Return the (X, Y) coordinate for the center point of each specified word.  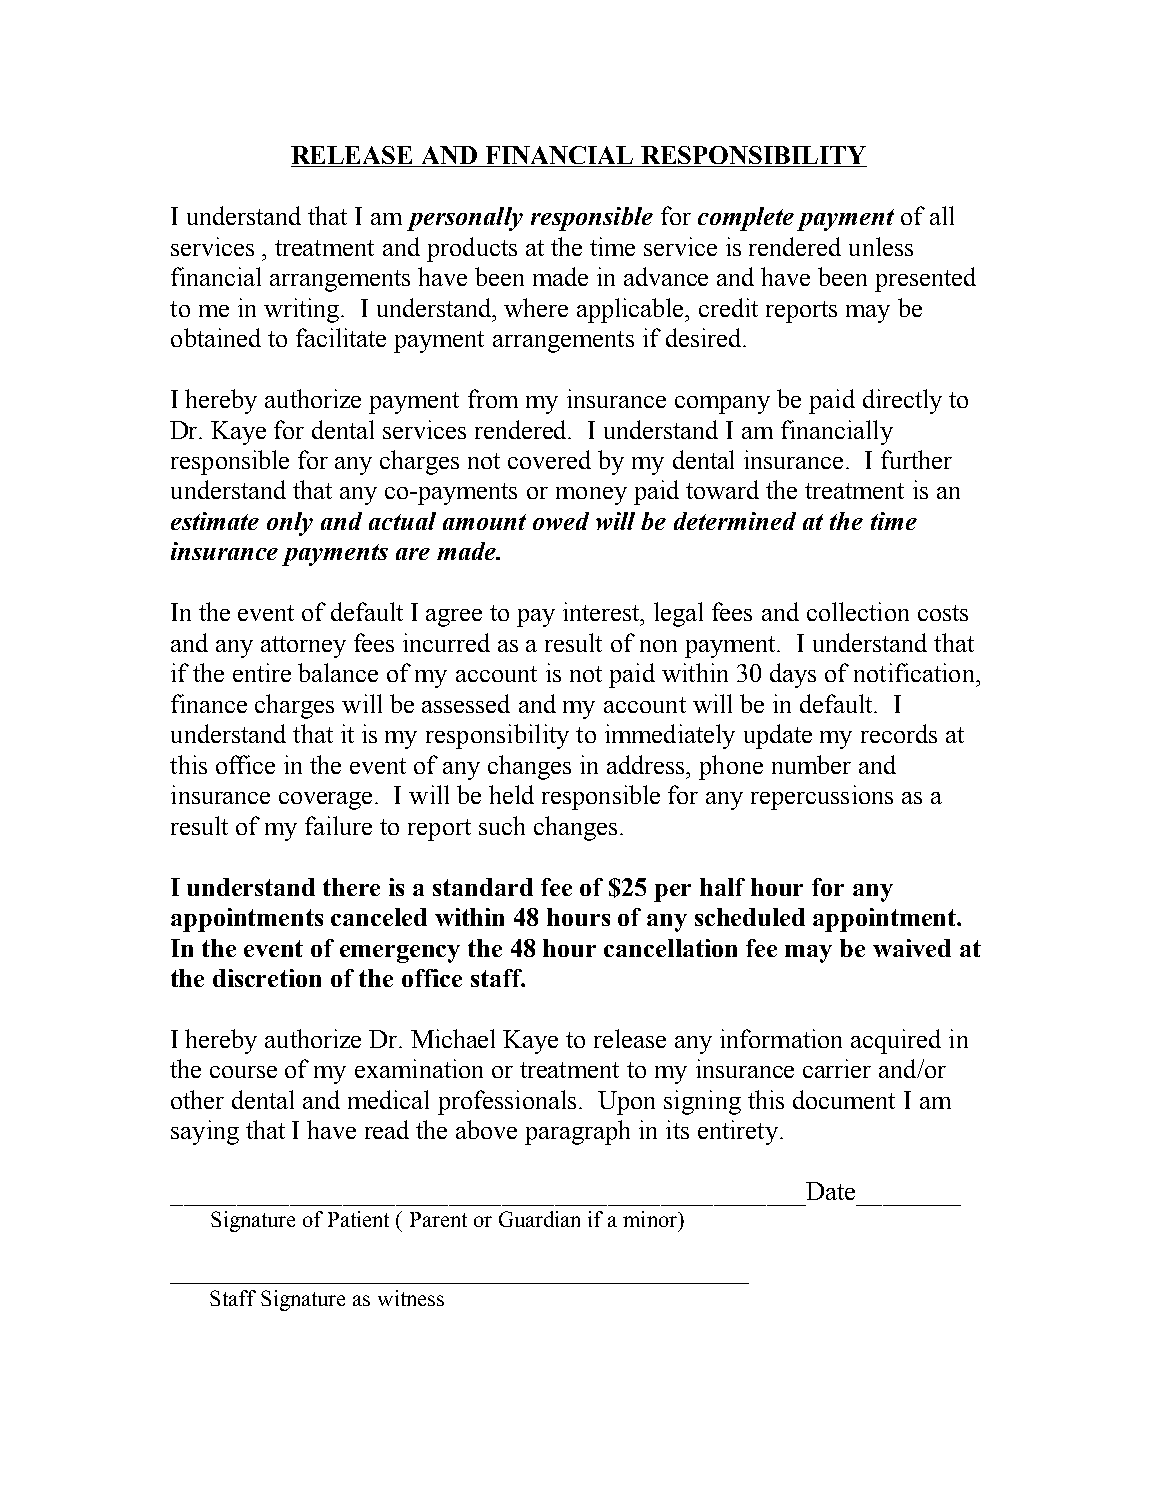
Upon (626, 1103)
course (243, 1072)
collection (858, 611)
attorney (303, 647)
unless (881, 246)
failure (338, 825)
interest (603, 611)
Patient (358, 1219)
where (536, 307)
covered (549, 459)
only (290, 524)
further (916, 459)
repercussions (822, 797)
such (502, 825)
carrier (837, 1068)
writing (303, 310)
